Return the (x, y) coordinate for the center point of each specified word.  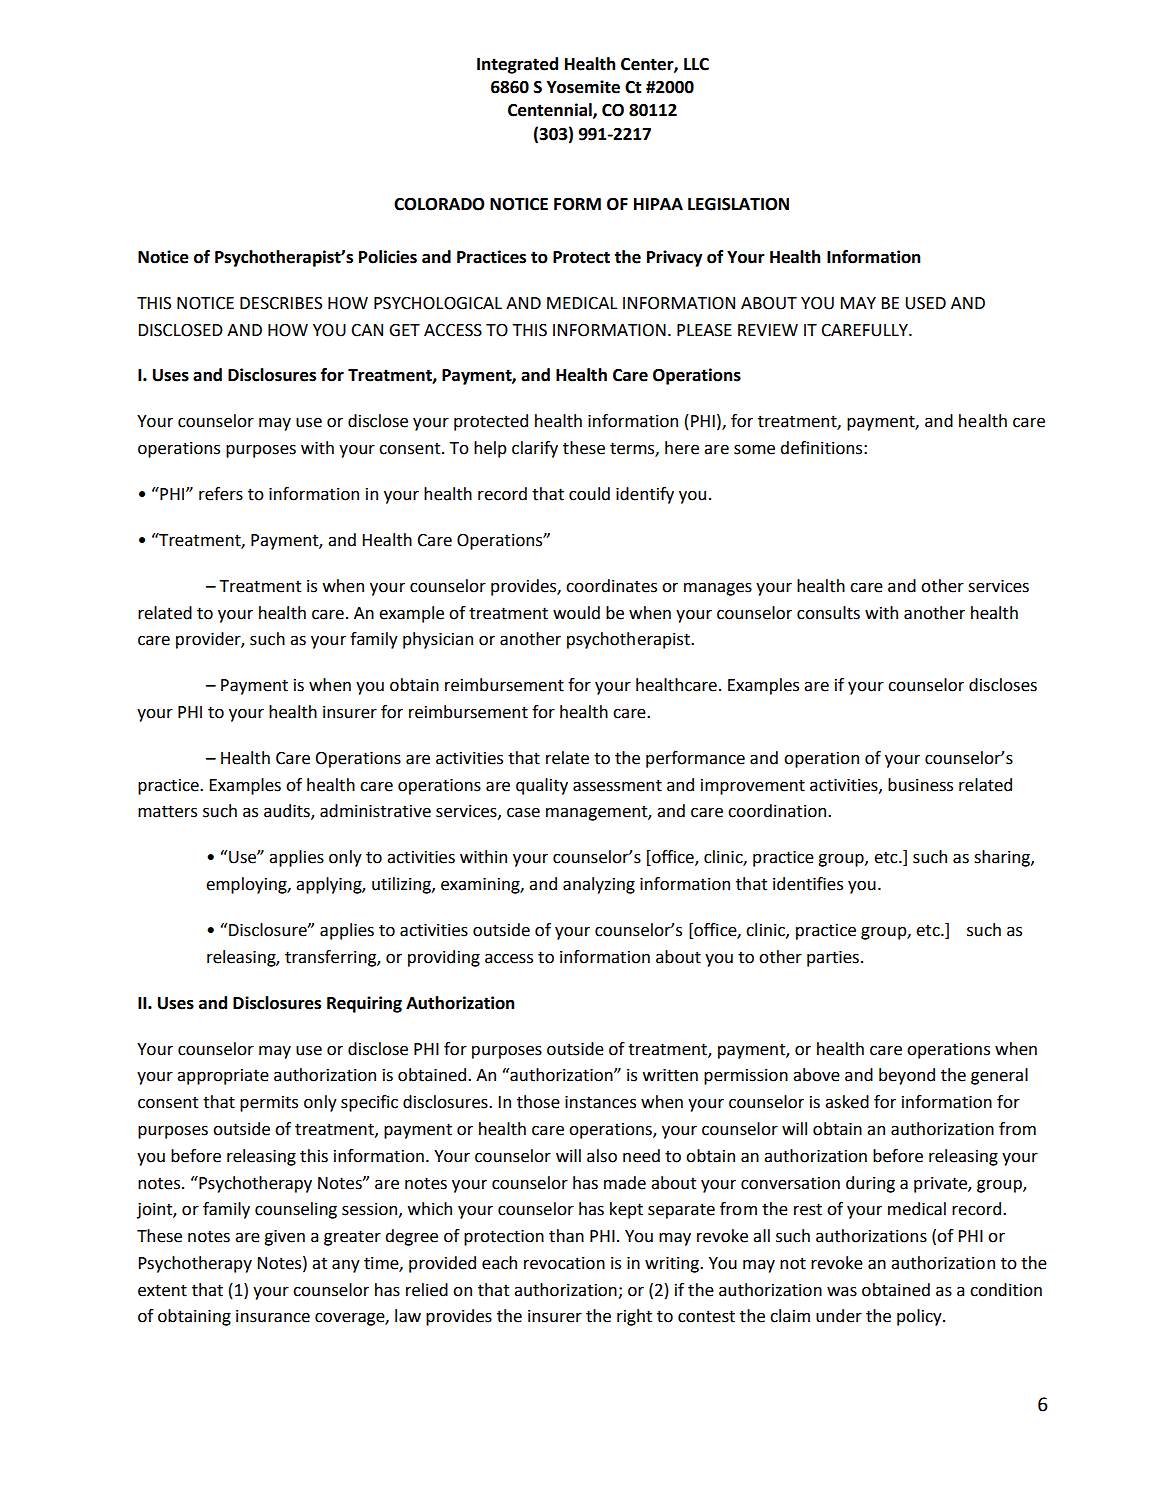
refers (221, 494)
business (920, 785)
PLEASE (704, 330)
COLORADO (439, 204)
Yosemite (583, 87)
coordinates (611, 586)
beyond (907, 1076)
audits (288, 812)
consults (828, 613)
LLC (696, 64)
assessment (617, 785)
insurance (273, 1316)
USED (925, 303)
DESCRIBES (281, 303)
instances (600, 1102)
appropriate (223, 1077)
